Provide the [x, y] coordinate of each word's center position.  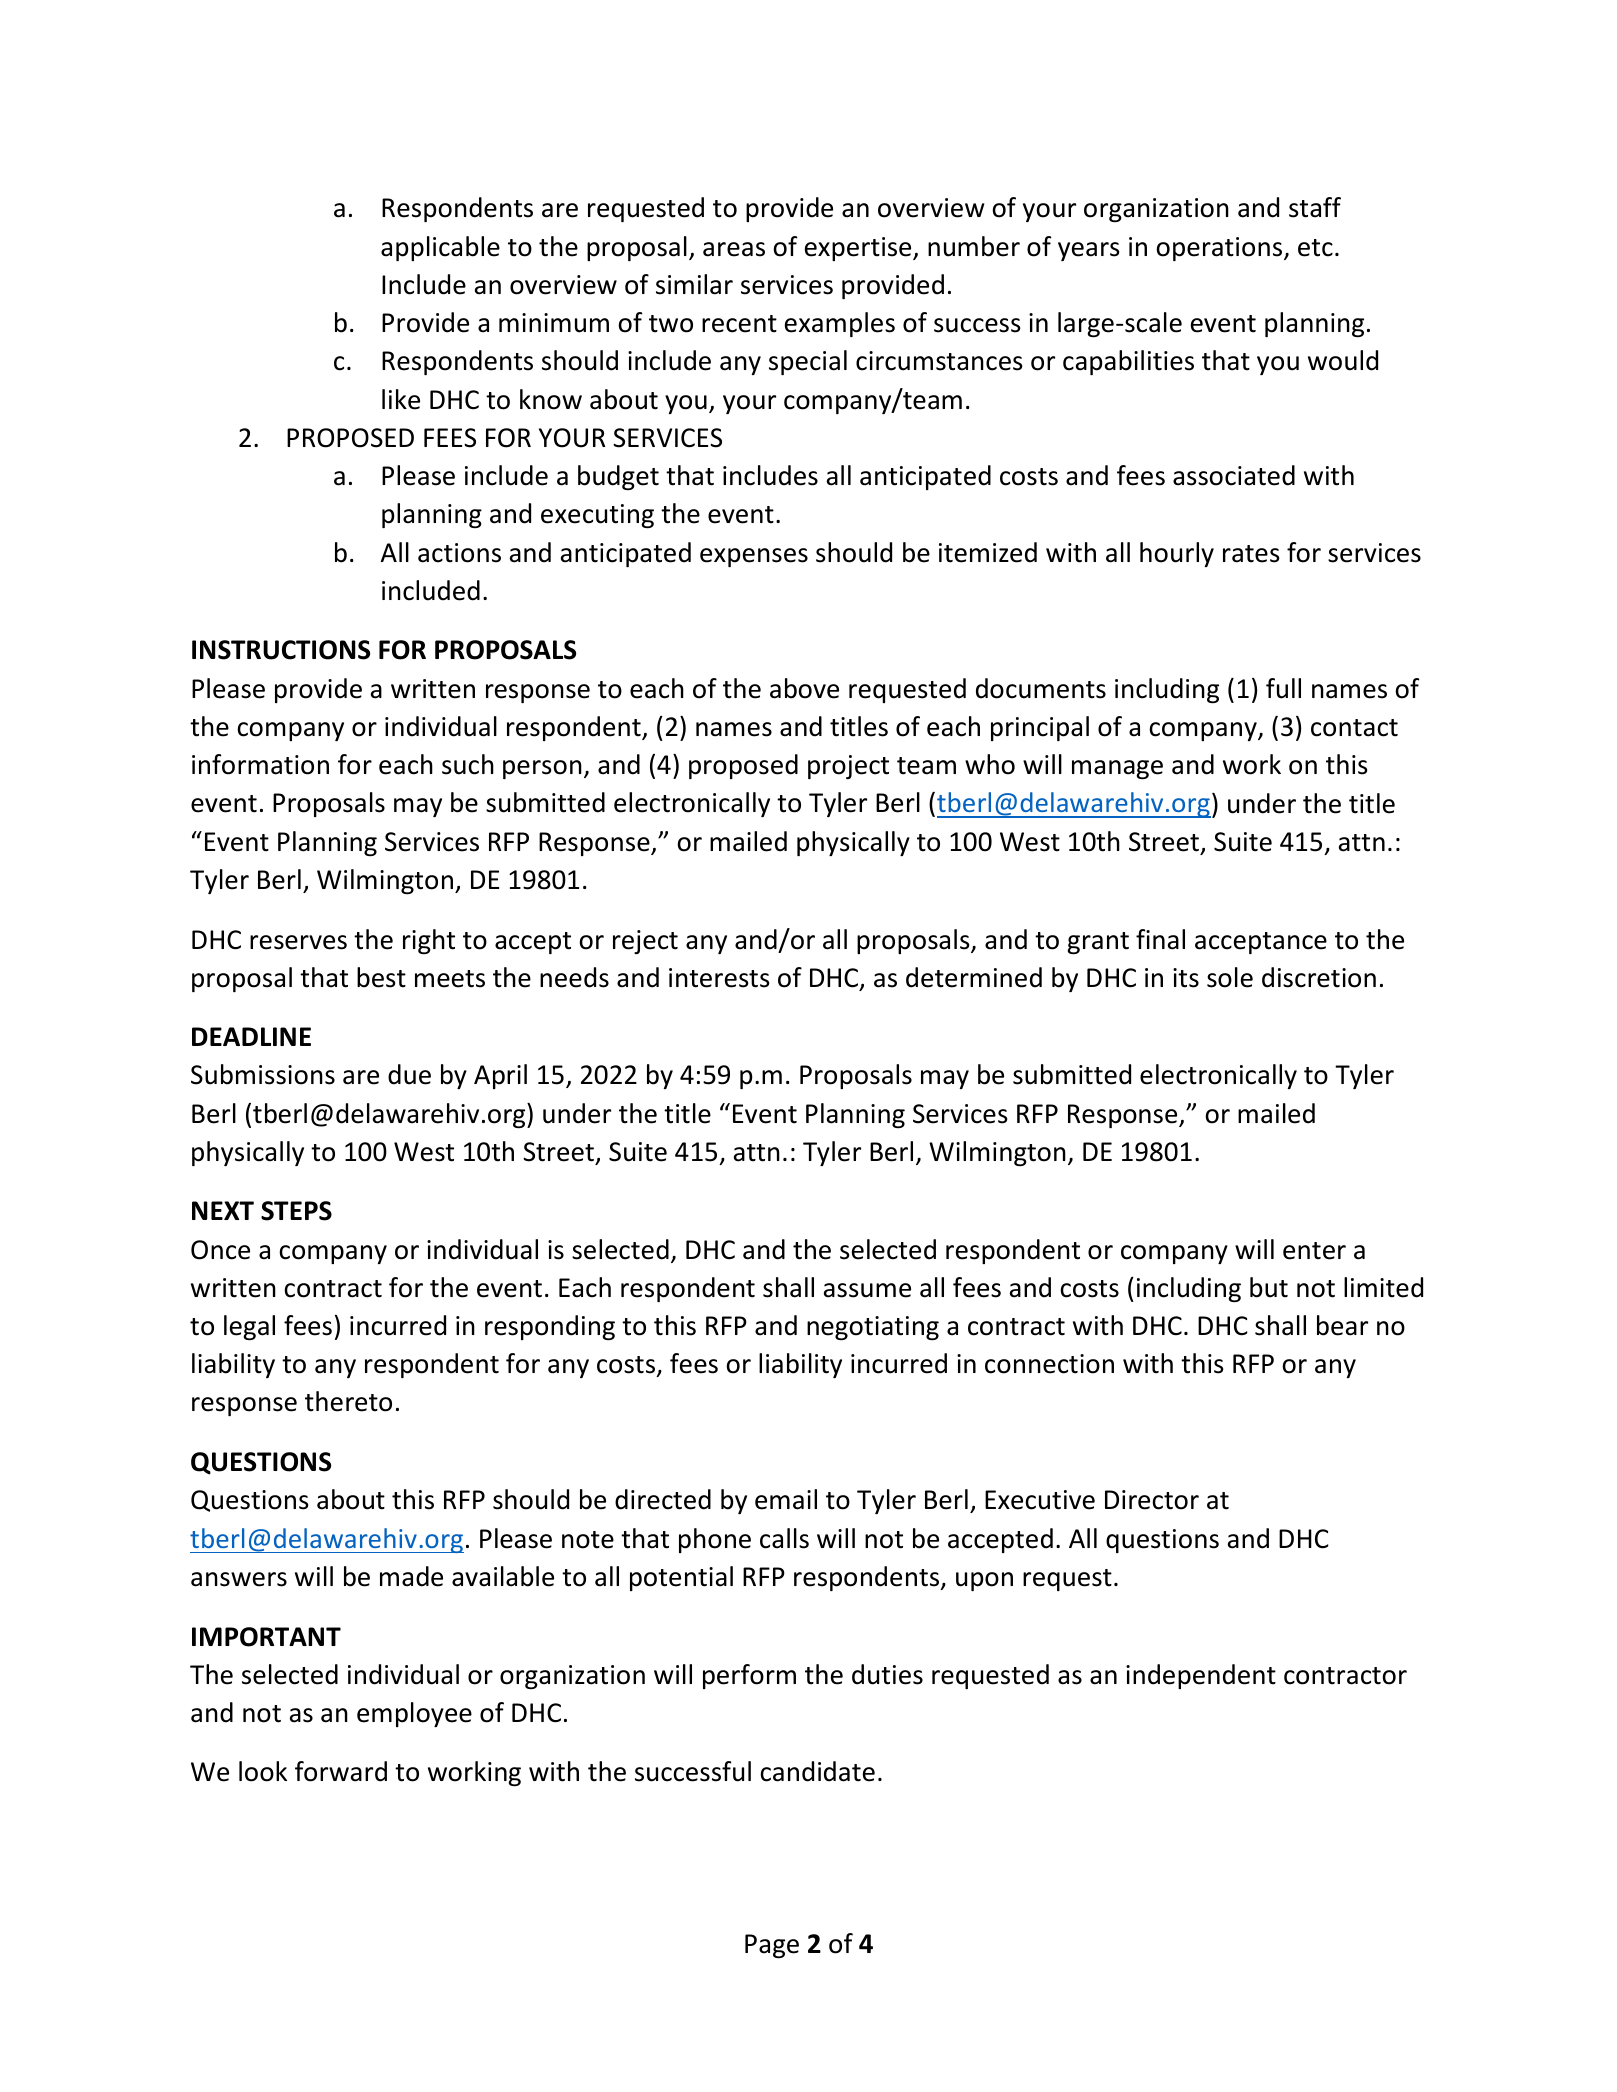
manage [1117, 770]
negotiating [873, 1328]
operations [1220, 249]
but [1269, 1287]
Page [772, 1946]
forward [341, 1771]
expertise [859, 249]
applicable [440, 248]
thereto [348, 1401]
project [848, 767]
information [260, 764]
